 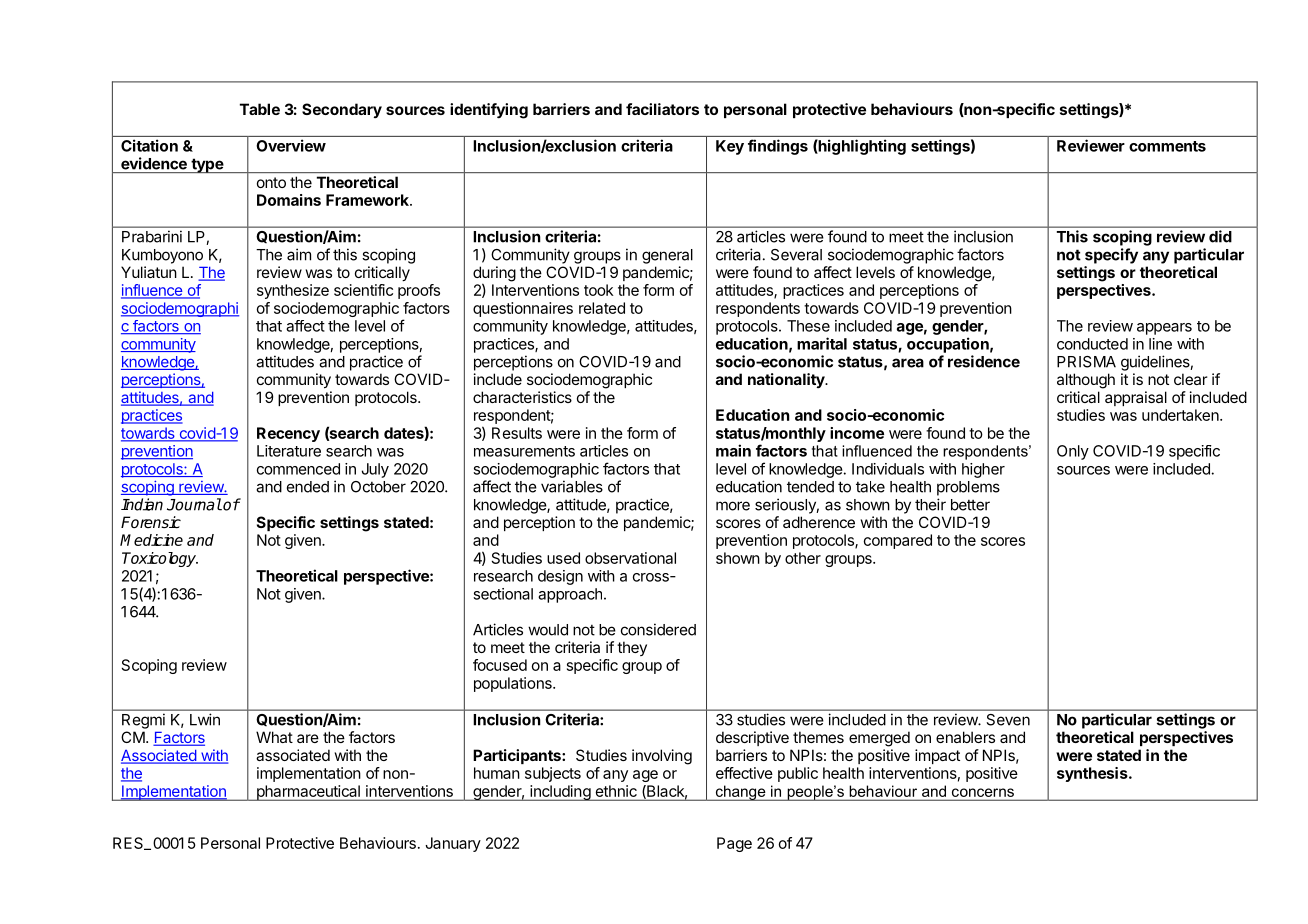 What do you see at coordinates (1008, 720) in the image?
I see `Seven` at bounding box center [1008, 720].
